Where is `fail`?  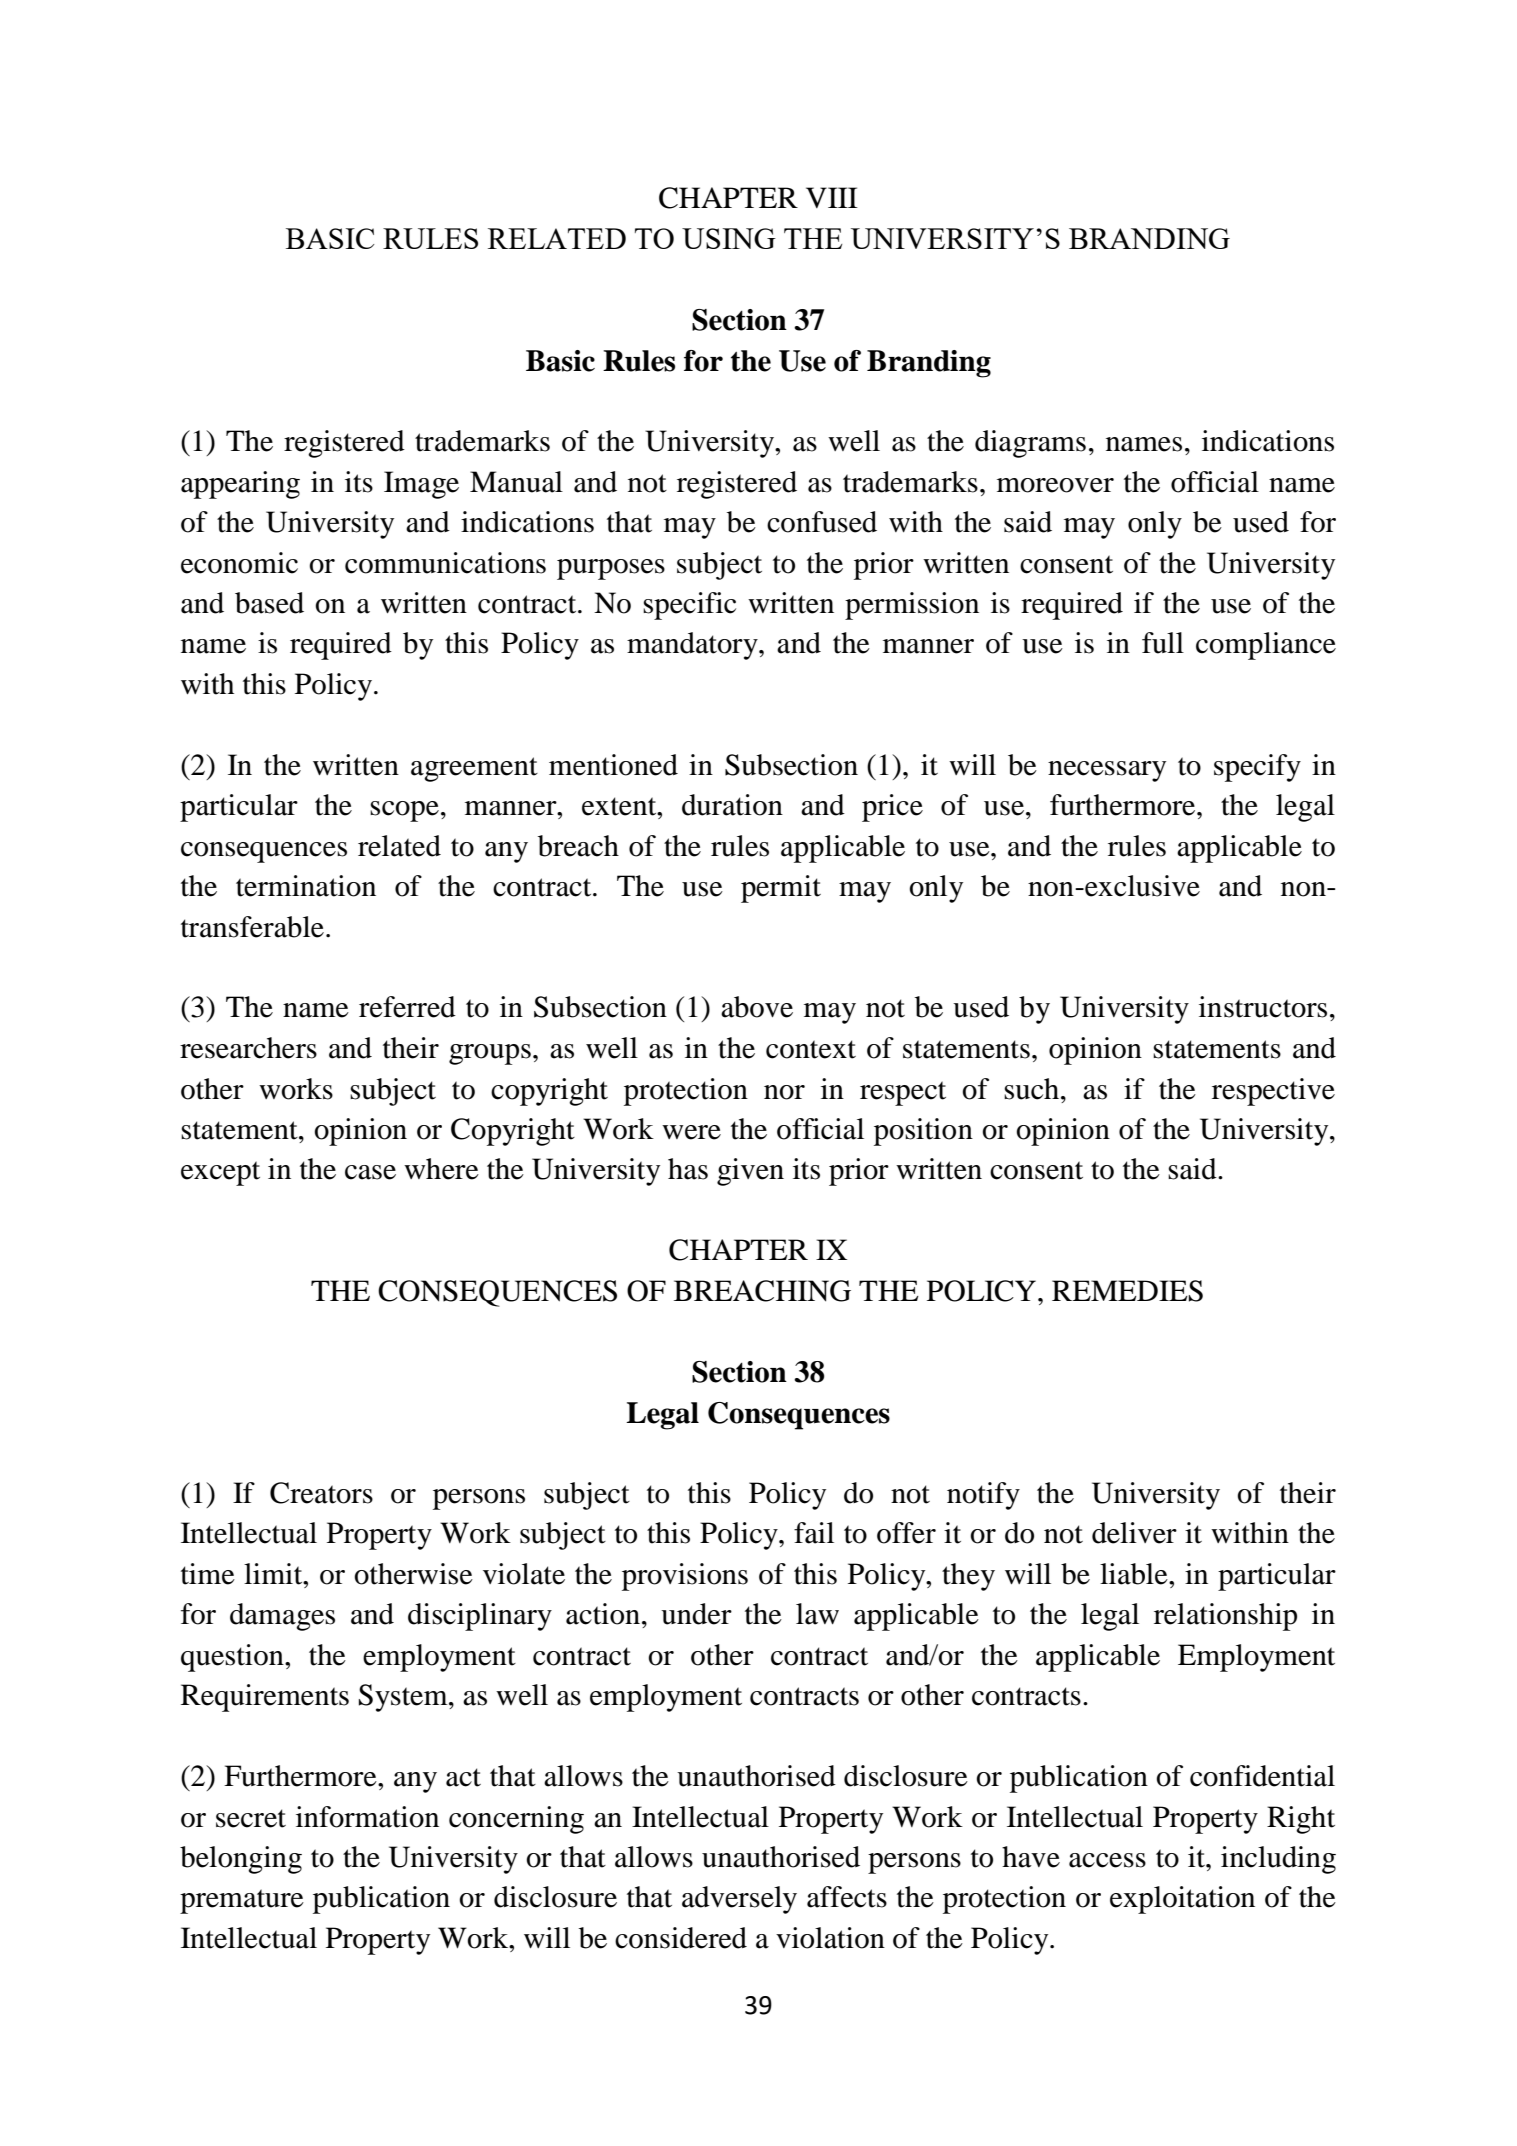
fail is located at coordinates (814, 1533).
